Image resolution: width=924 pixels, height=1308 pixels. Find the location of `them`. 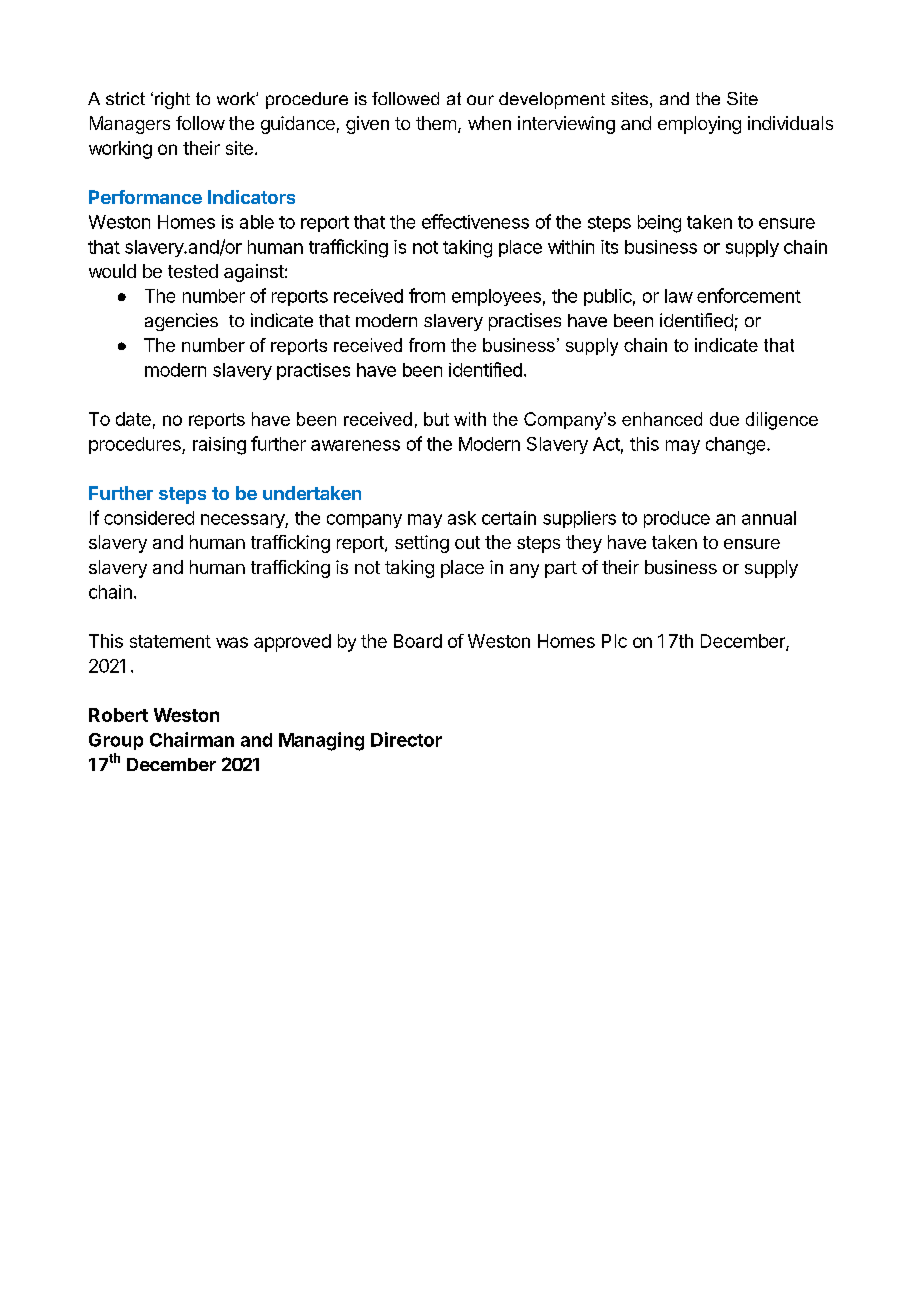

them is located at coordinates (436, 123).
